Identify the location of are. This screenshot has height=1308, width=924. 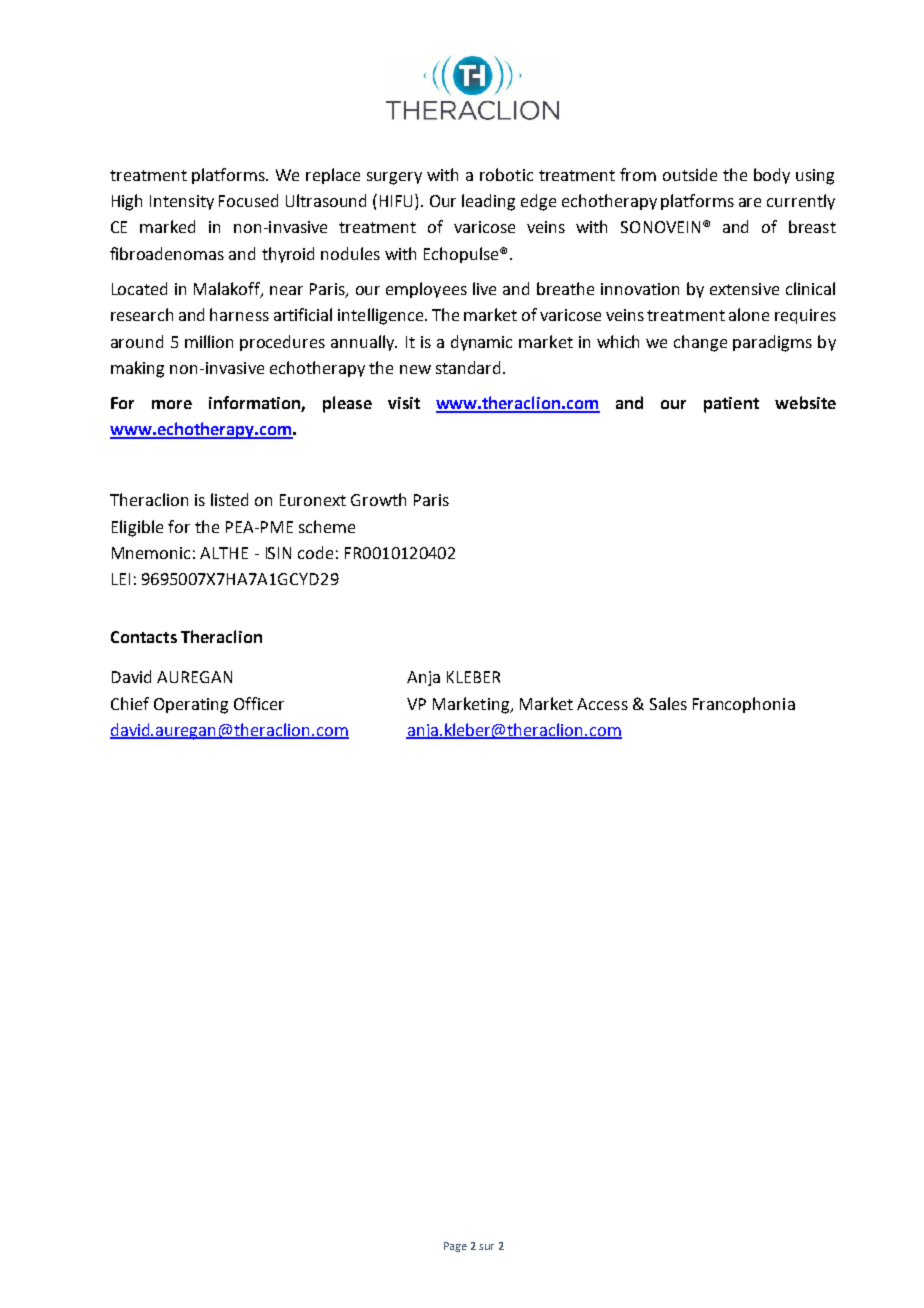
(750, 202).
